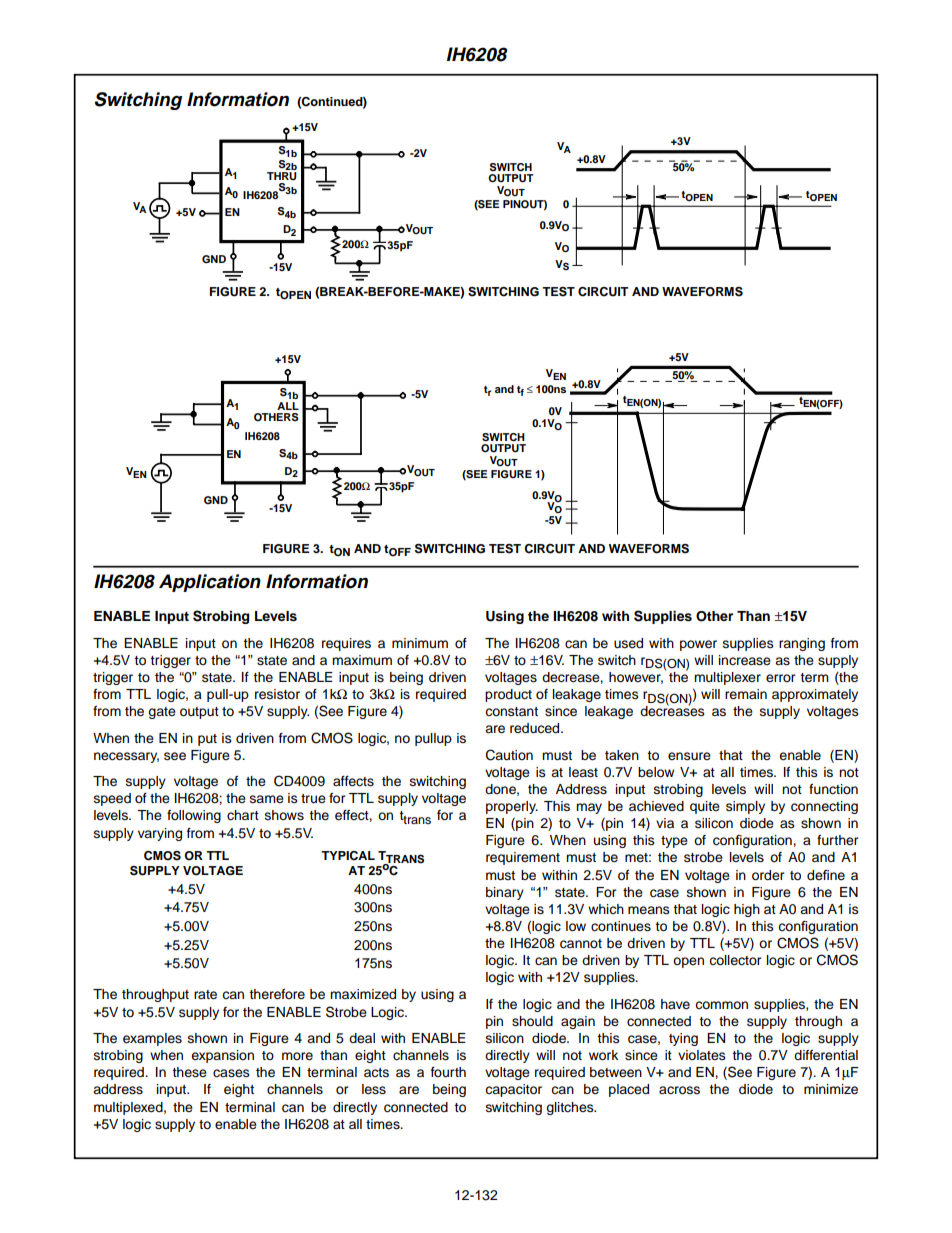 The height and width of the screenshot is (1233, 952). Describe the element at coordinates (448, 1072) in the screenshot. I see `fourth` at that location.
